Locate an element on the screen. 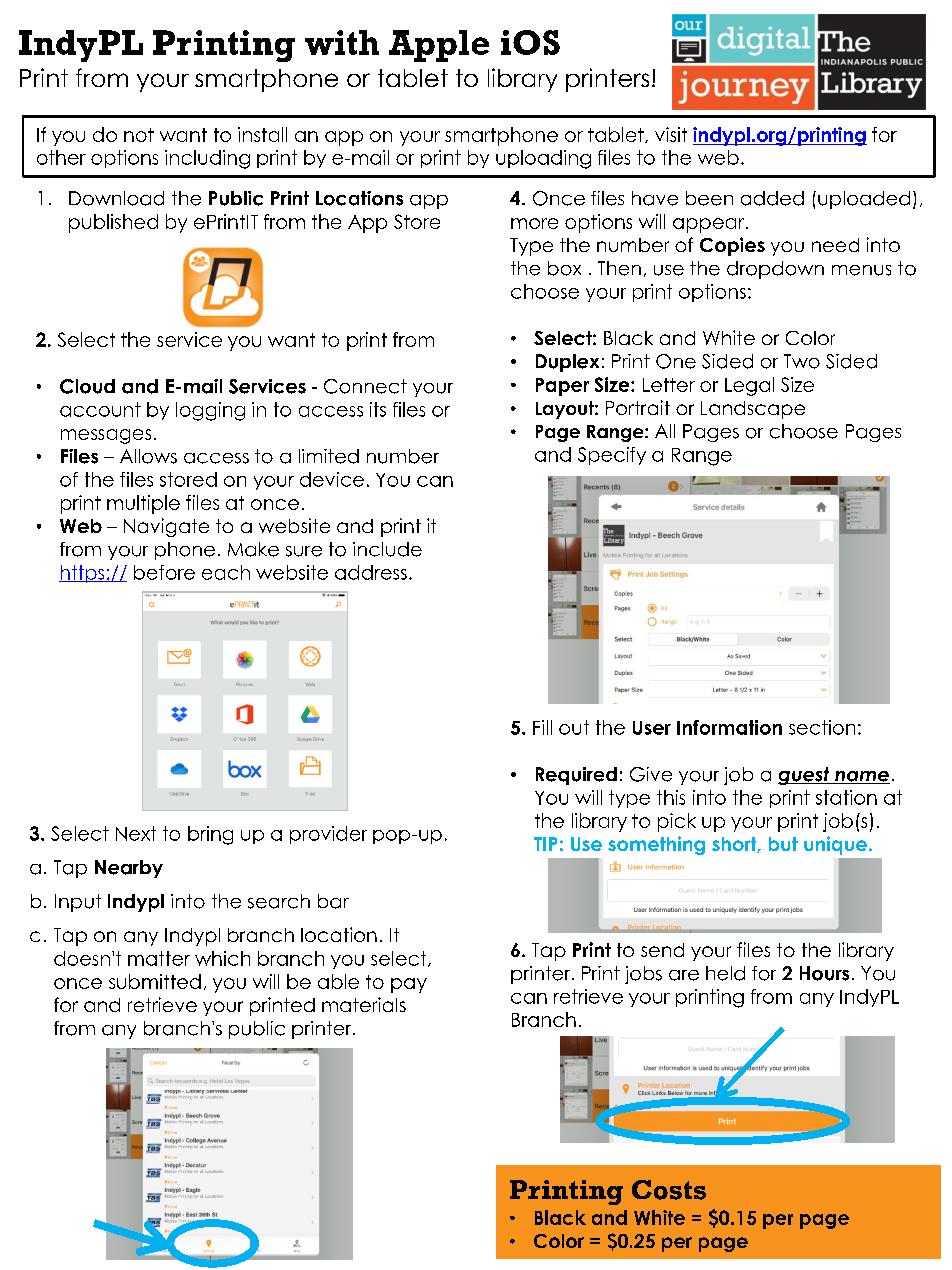  Costs is located at coordinates (669, 1190).
